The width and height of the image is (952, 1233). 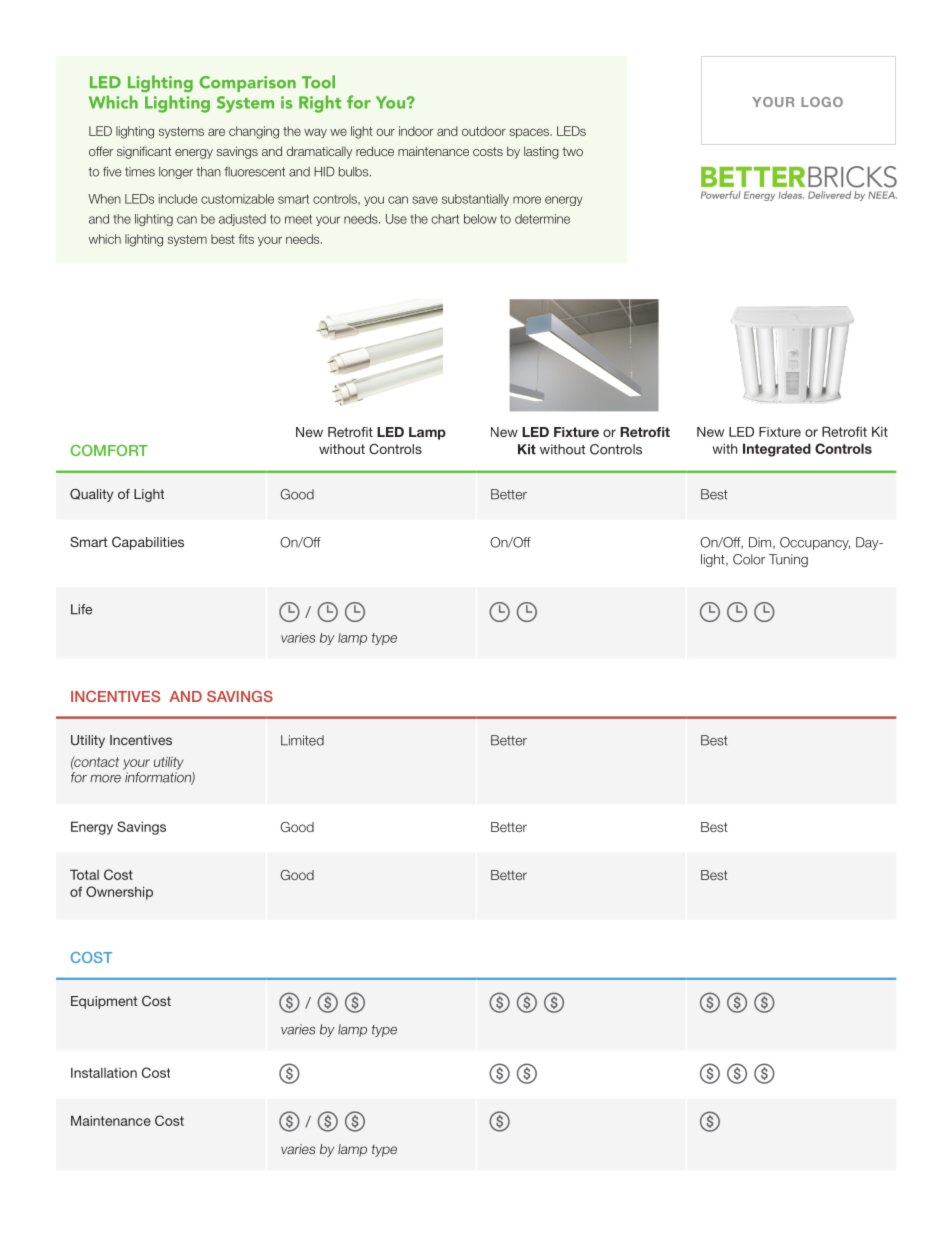 What do you see at coordinates (216, 132) in the image?
I see `are` at bounding box center [216, 132].
